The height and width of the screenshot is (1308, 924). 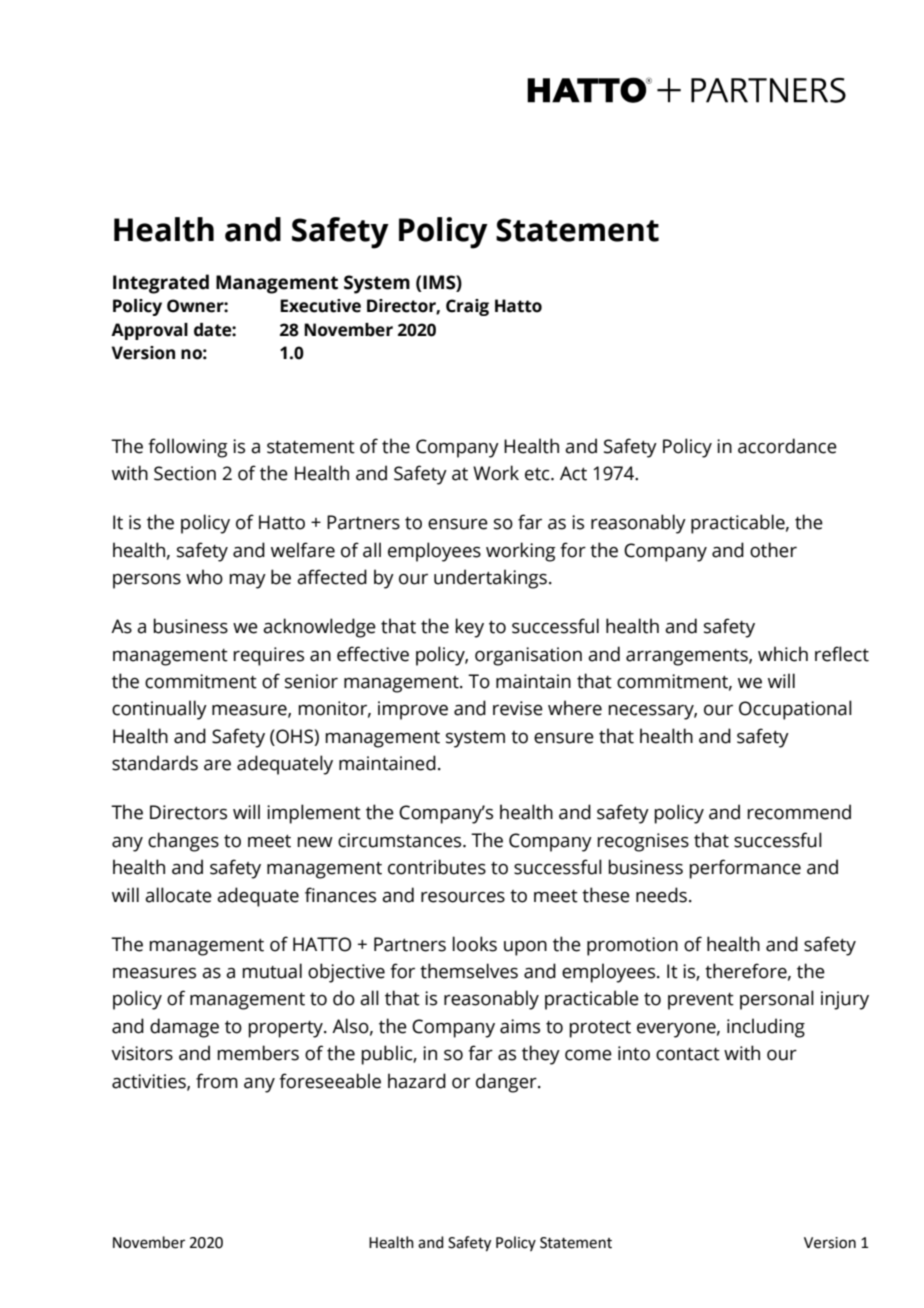 What do you see at coordinates (463, 897) in the screenshot?
I see `resources` at bounding box center [463, 897].
